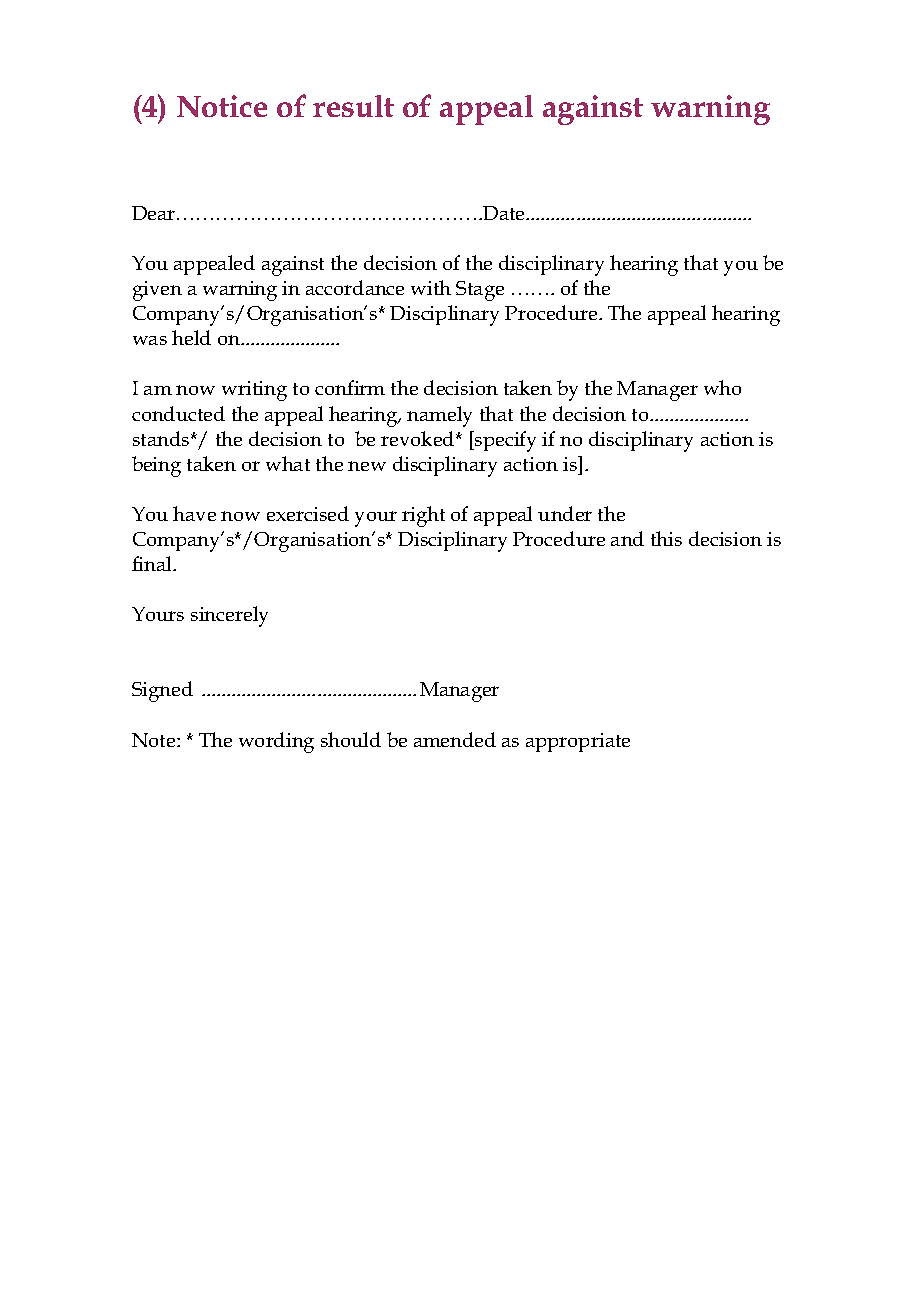 The image size is (924, 1308). Describe the element at coordinates (276, 742) in the image. I see `wording` at that location.
